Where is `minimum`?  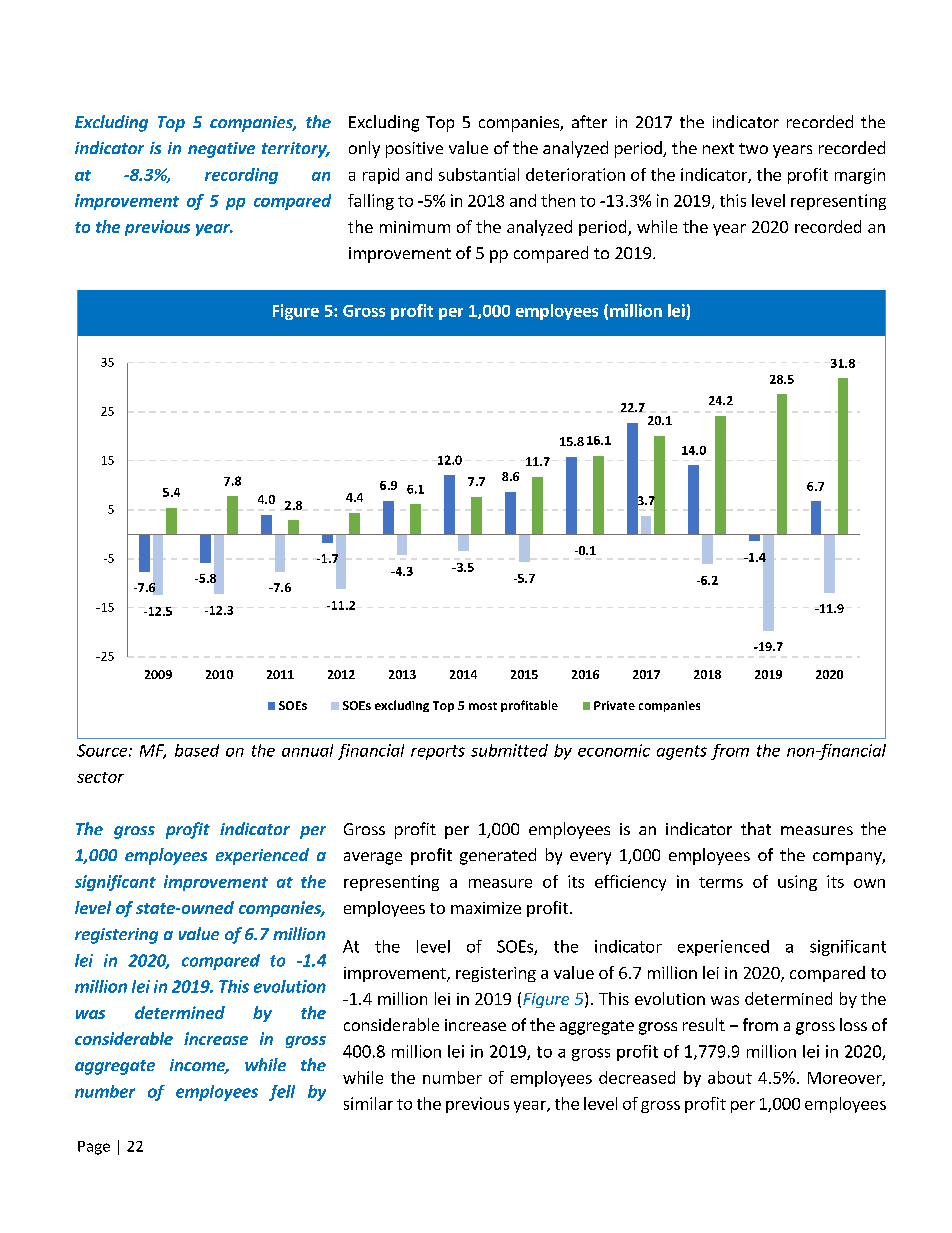 minimum is located at coordinates (415, 227).
